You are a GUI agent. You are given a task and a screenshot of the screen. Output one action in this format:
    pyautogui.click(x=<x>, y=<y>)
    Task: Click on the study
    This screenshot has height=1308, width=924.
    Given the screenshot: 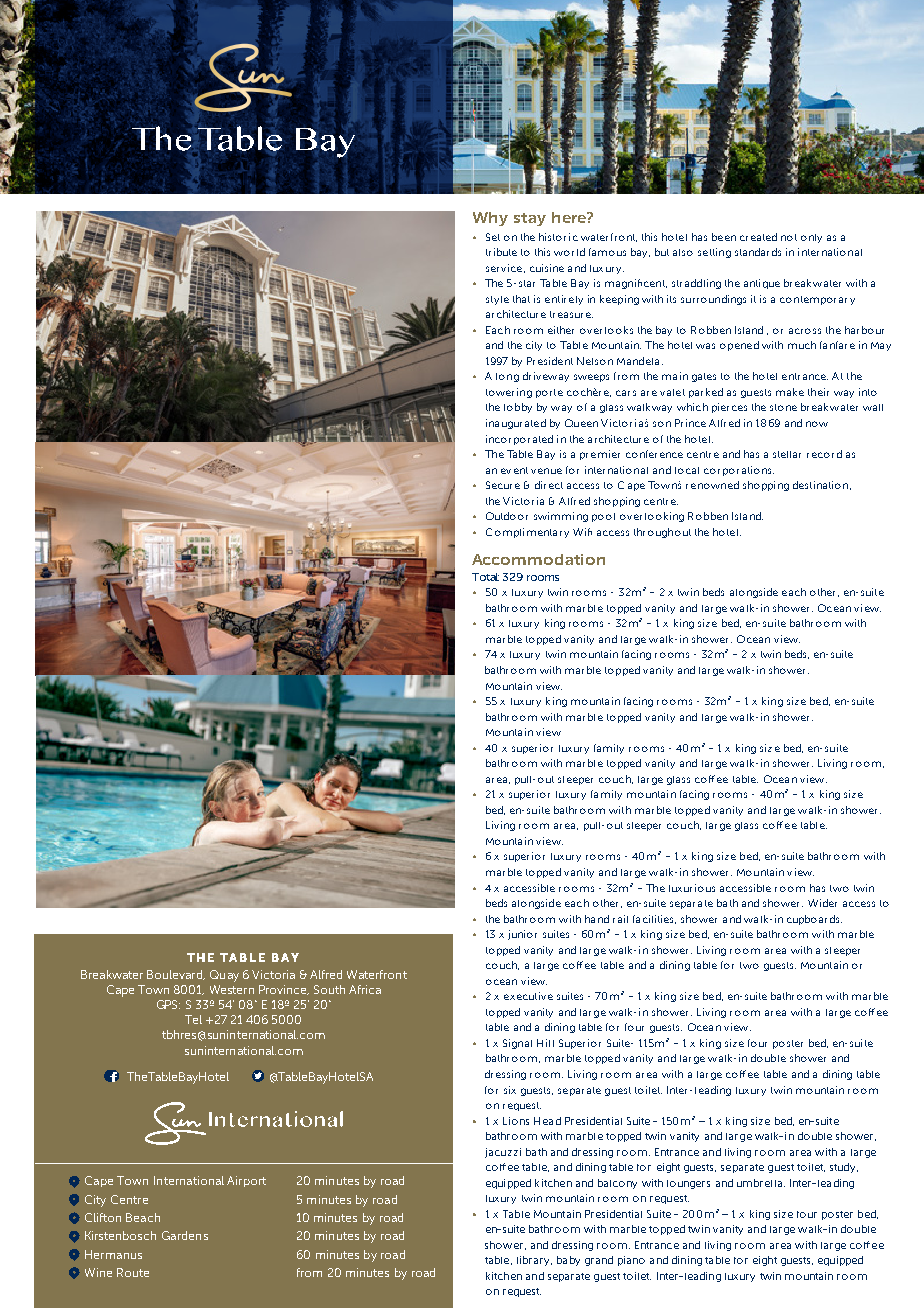 What is the action you would take?
    pyautogui.click(x=844, y=1168)
